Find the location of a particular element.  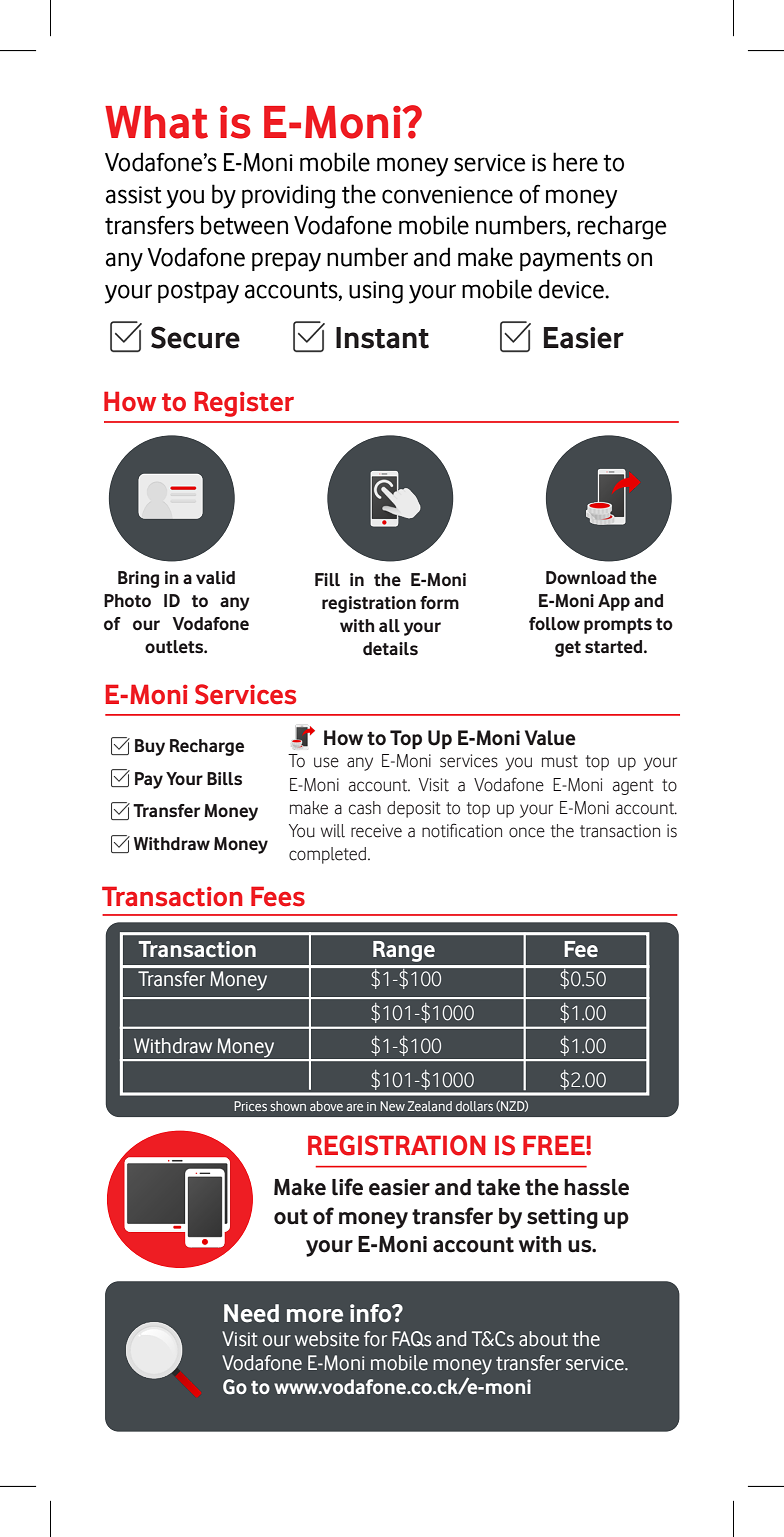

use is located at coordinates (326, 762).
